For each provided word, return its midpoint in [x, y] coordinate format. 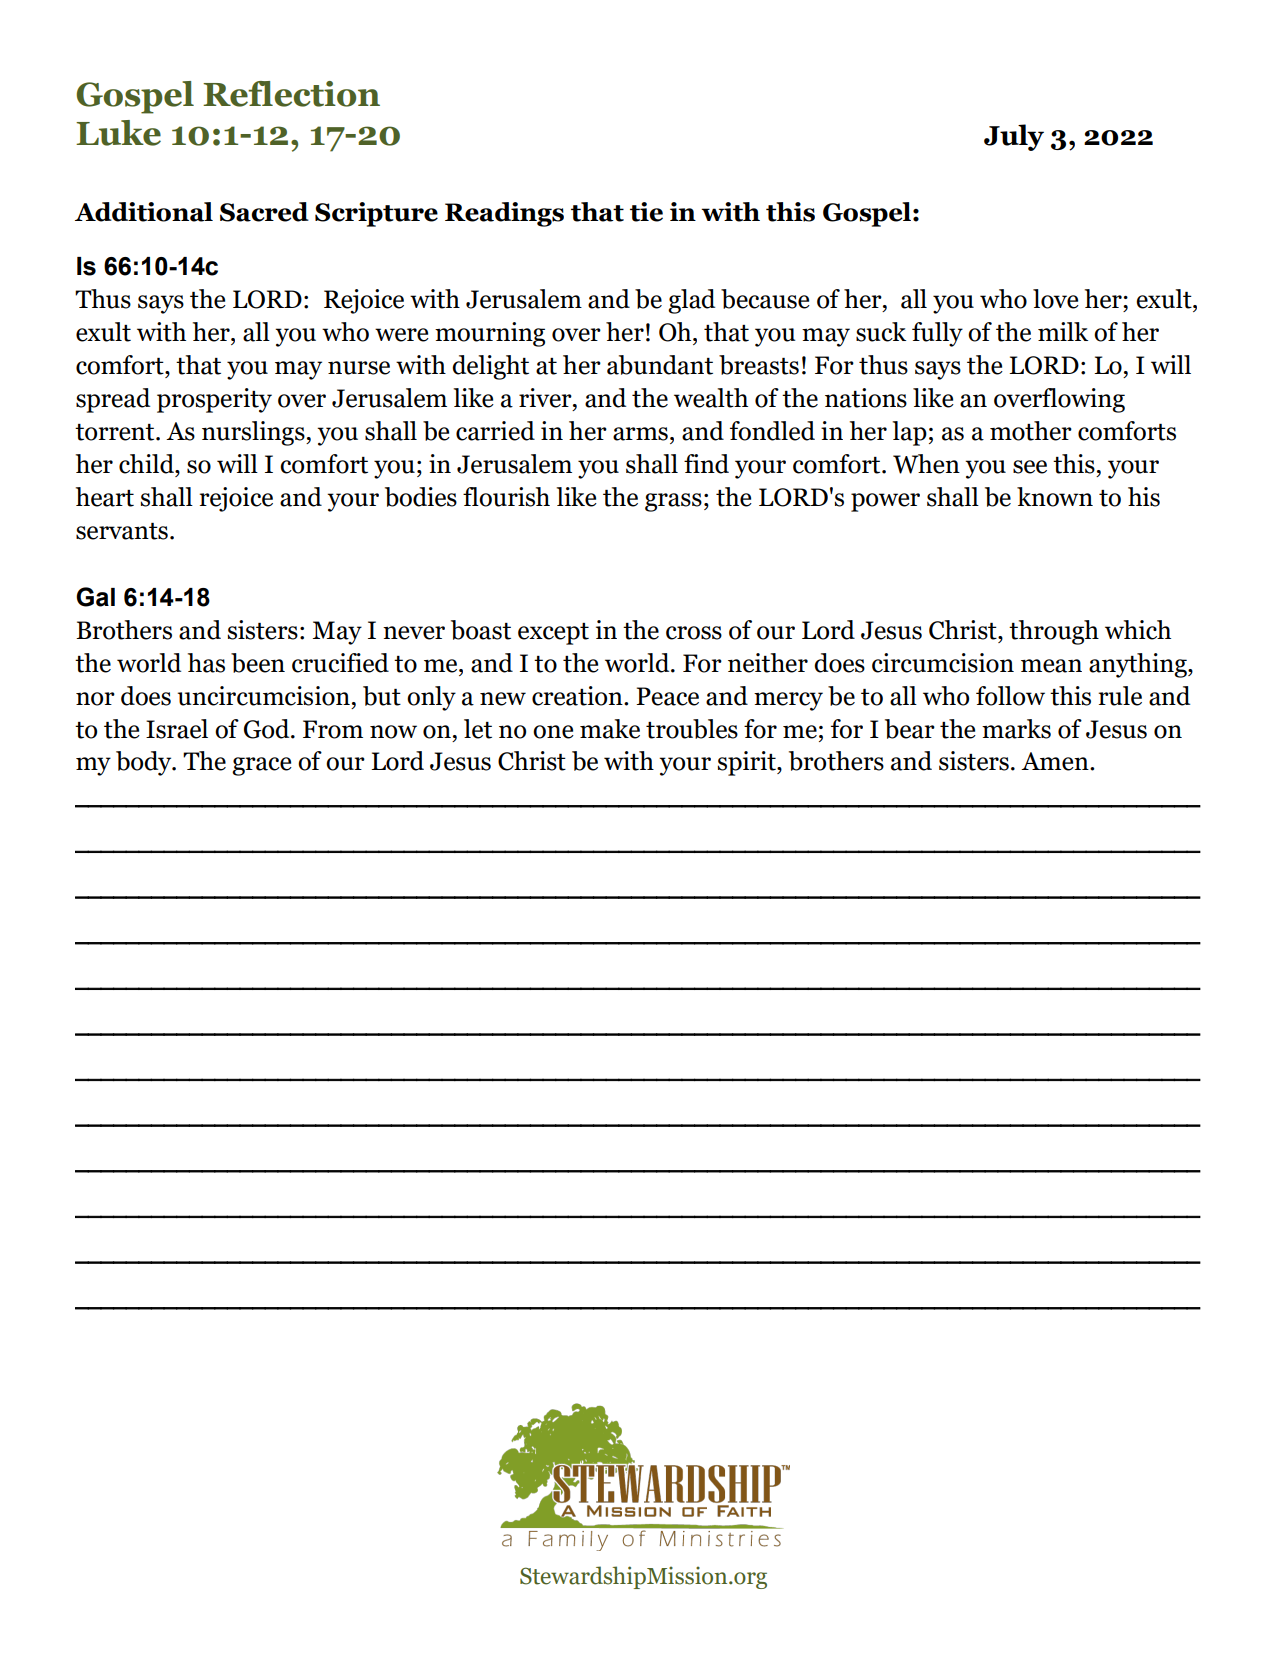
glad [691, 301]
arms [640, 434]
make [610, 729]
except [553, 634]
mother [1031, 431]
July [1014, 137]
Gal [95, 597]
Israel [177, 729]
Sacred [264, 212]
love [1056, 299]
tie [646, 212]
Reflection [291, 94]
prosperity [214, 400]
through [1054, 632]
